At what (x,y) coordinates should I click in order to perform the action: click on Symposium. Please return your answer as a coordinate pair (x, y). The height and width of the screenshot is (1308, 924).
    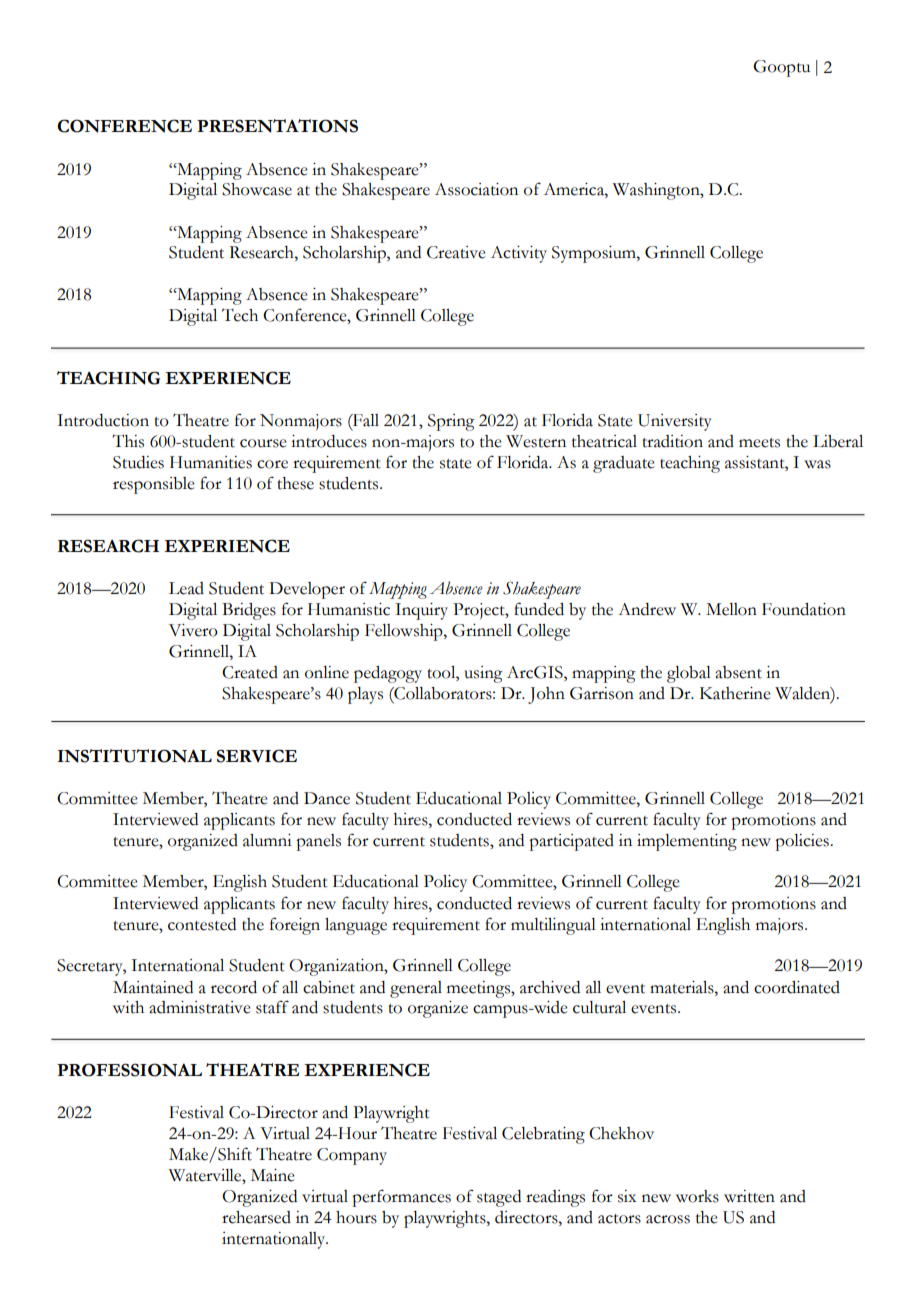
    Looking at the image, I should click on (595, 254).
